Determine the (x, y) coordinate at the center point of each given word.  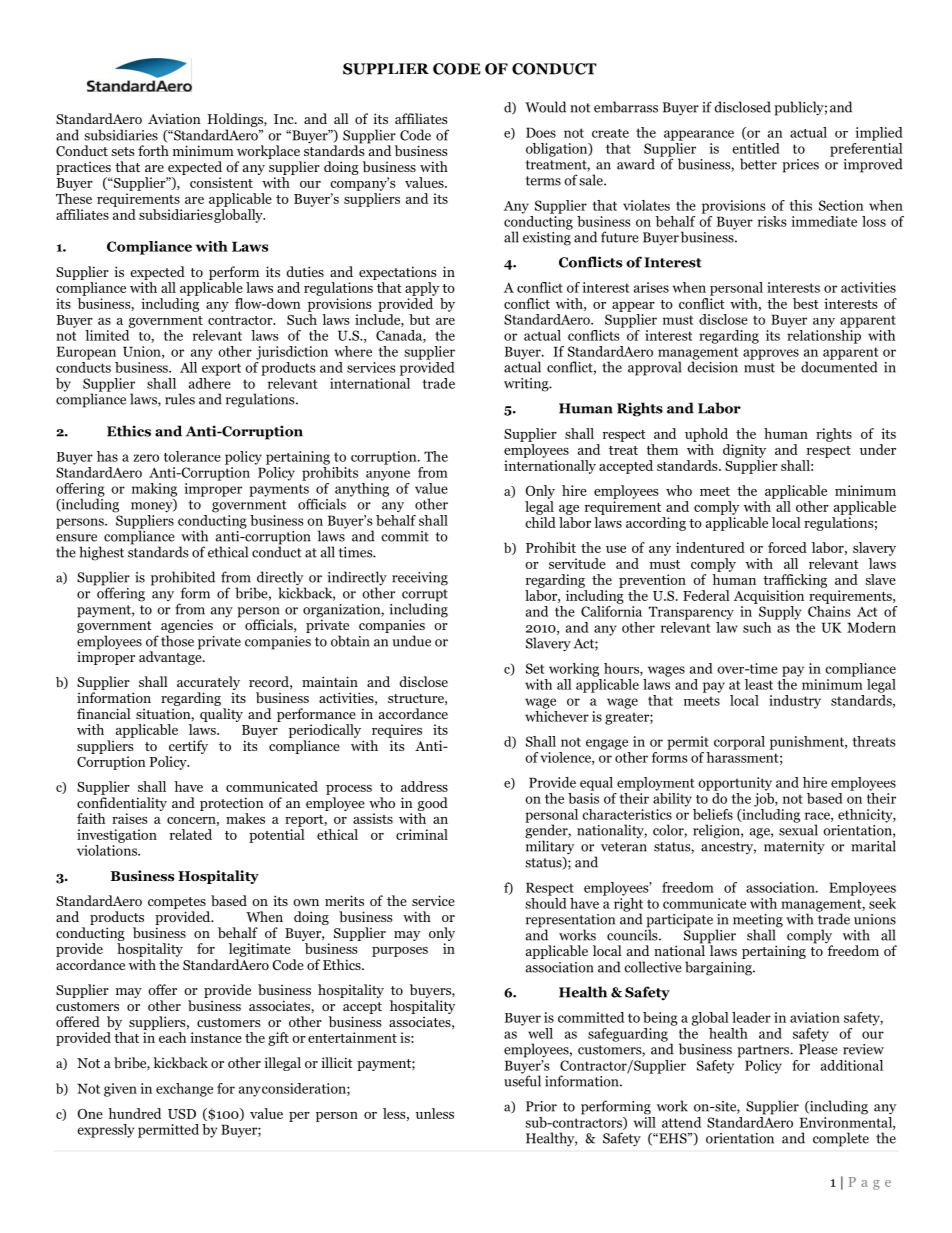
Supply (780, 613)
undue (411, 641)
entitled (756, 148)
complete (841, 1139)
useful (522, 1080)
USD (182, 1114)
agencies (187, 627)
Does (541, 132)
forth (153, 150)
